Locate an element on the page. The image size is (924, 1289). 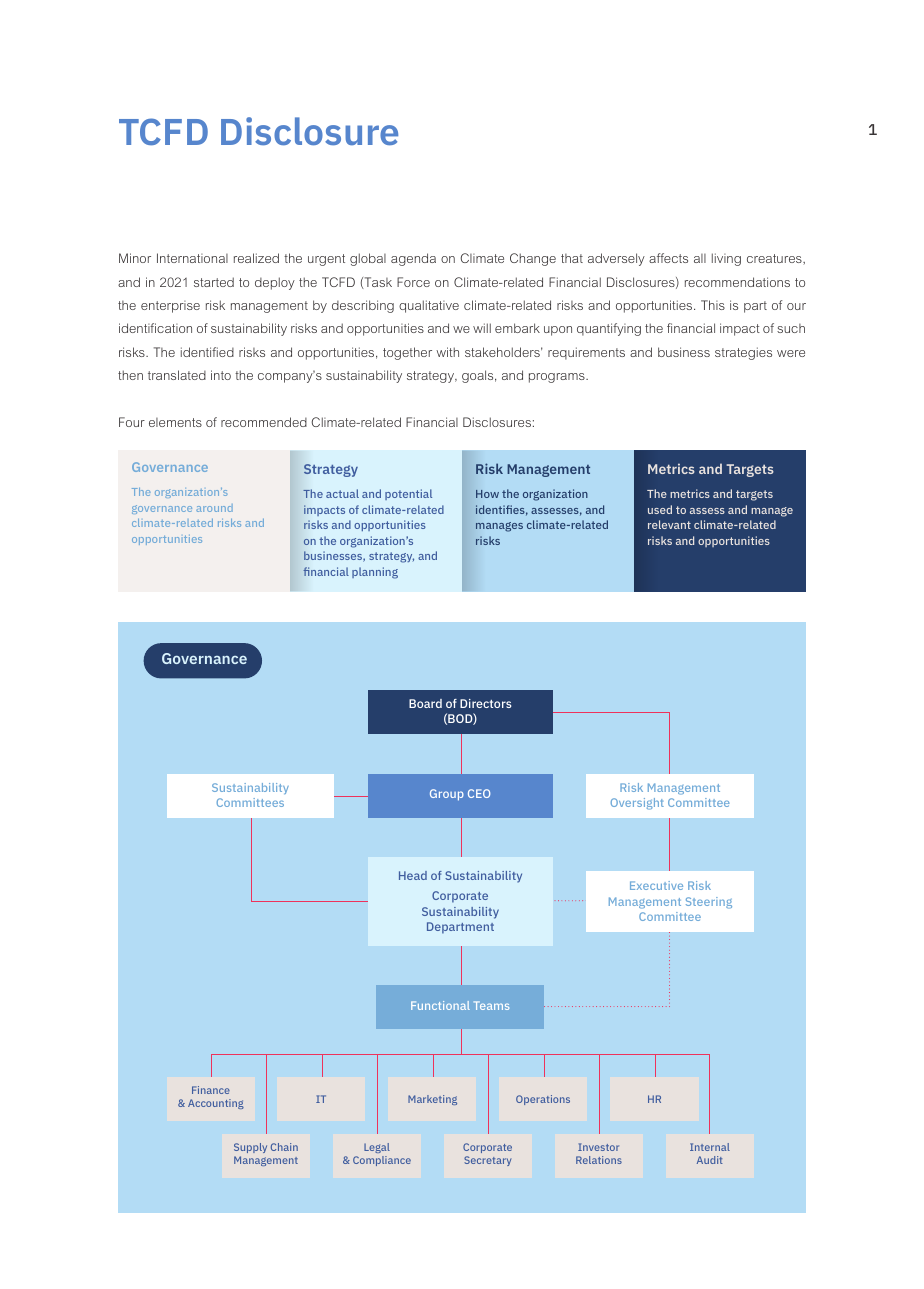
started is located at coordinates (214, 282).
